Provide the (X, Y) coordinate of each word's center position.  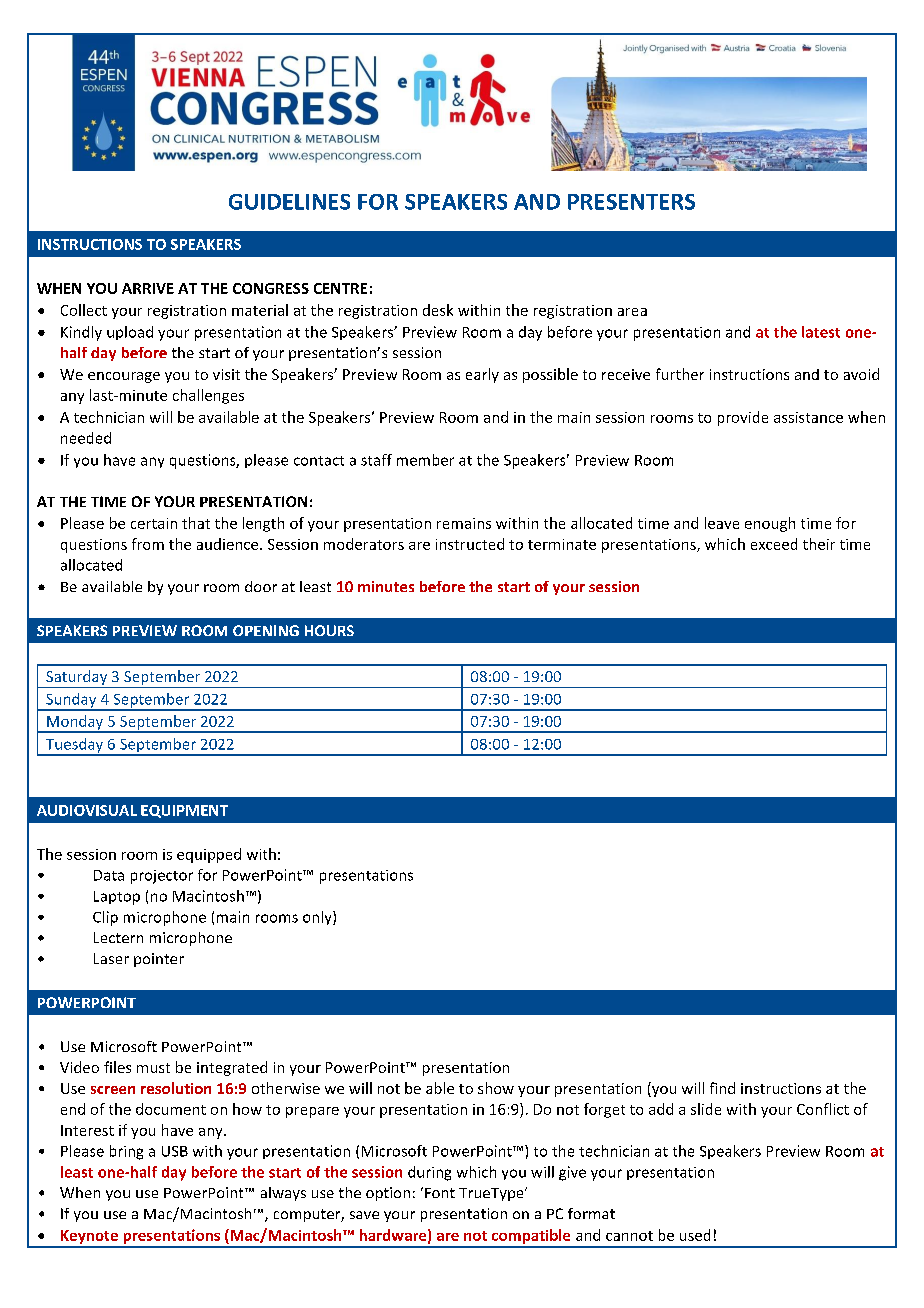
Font (440, 1193)
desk (438, 310)
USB (175, 1151)
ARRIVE (148, 288)
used (695, 1235)
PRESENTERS (631, 202)
